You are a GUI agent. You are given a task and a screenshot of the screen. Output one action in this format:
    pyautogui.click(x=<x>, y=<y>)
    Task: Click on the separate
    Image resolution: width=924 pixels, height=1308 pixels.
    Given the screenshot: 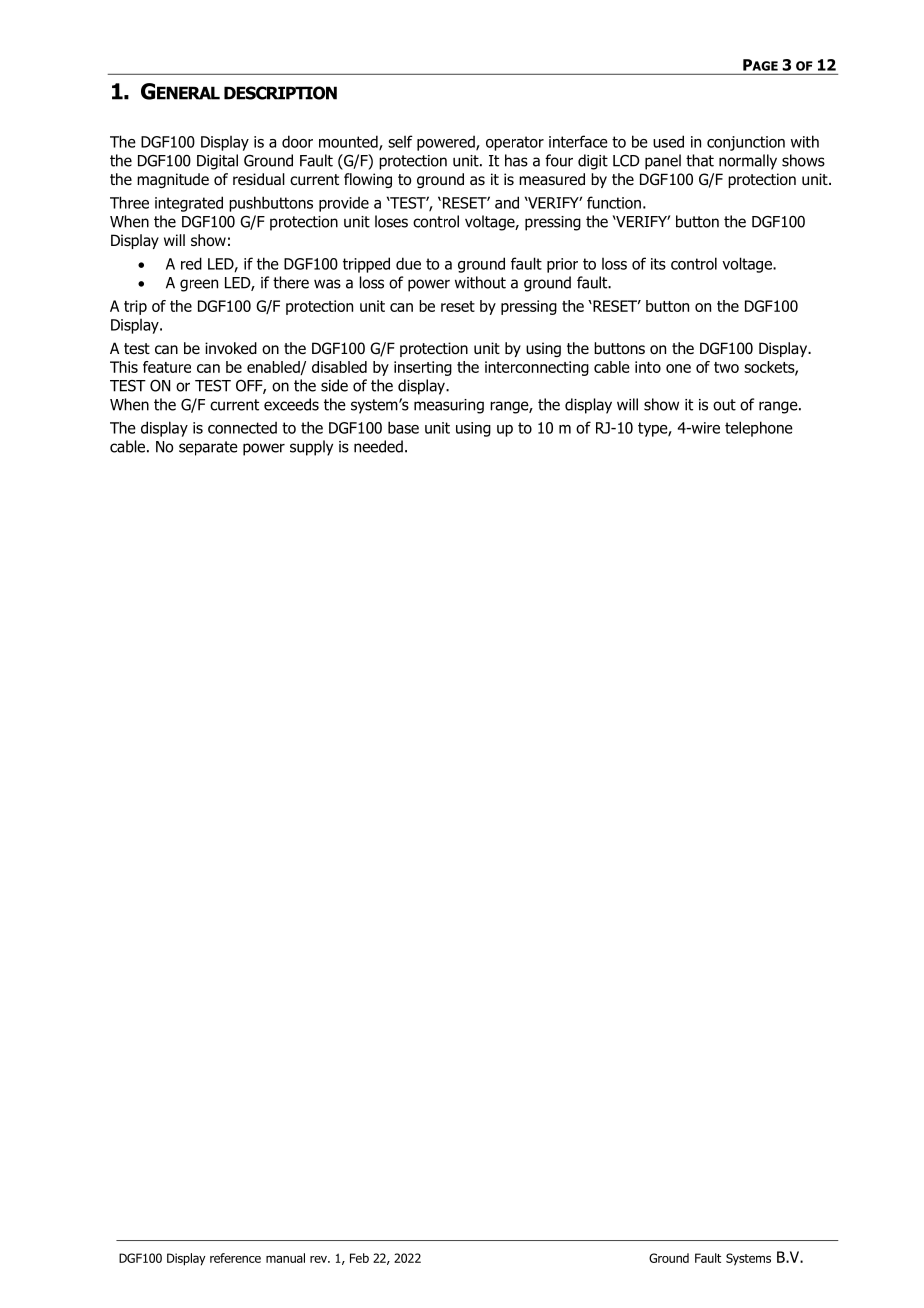 What is the action you would take?
    pyautogui.click(x=208, y=448)
